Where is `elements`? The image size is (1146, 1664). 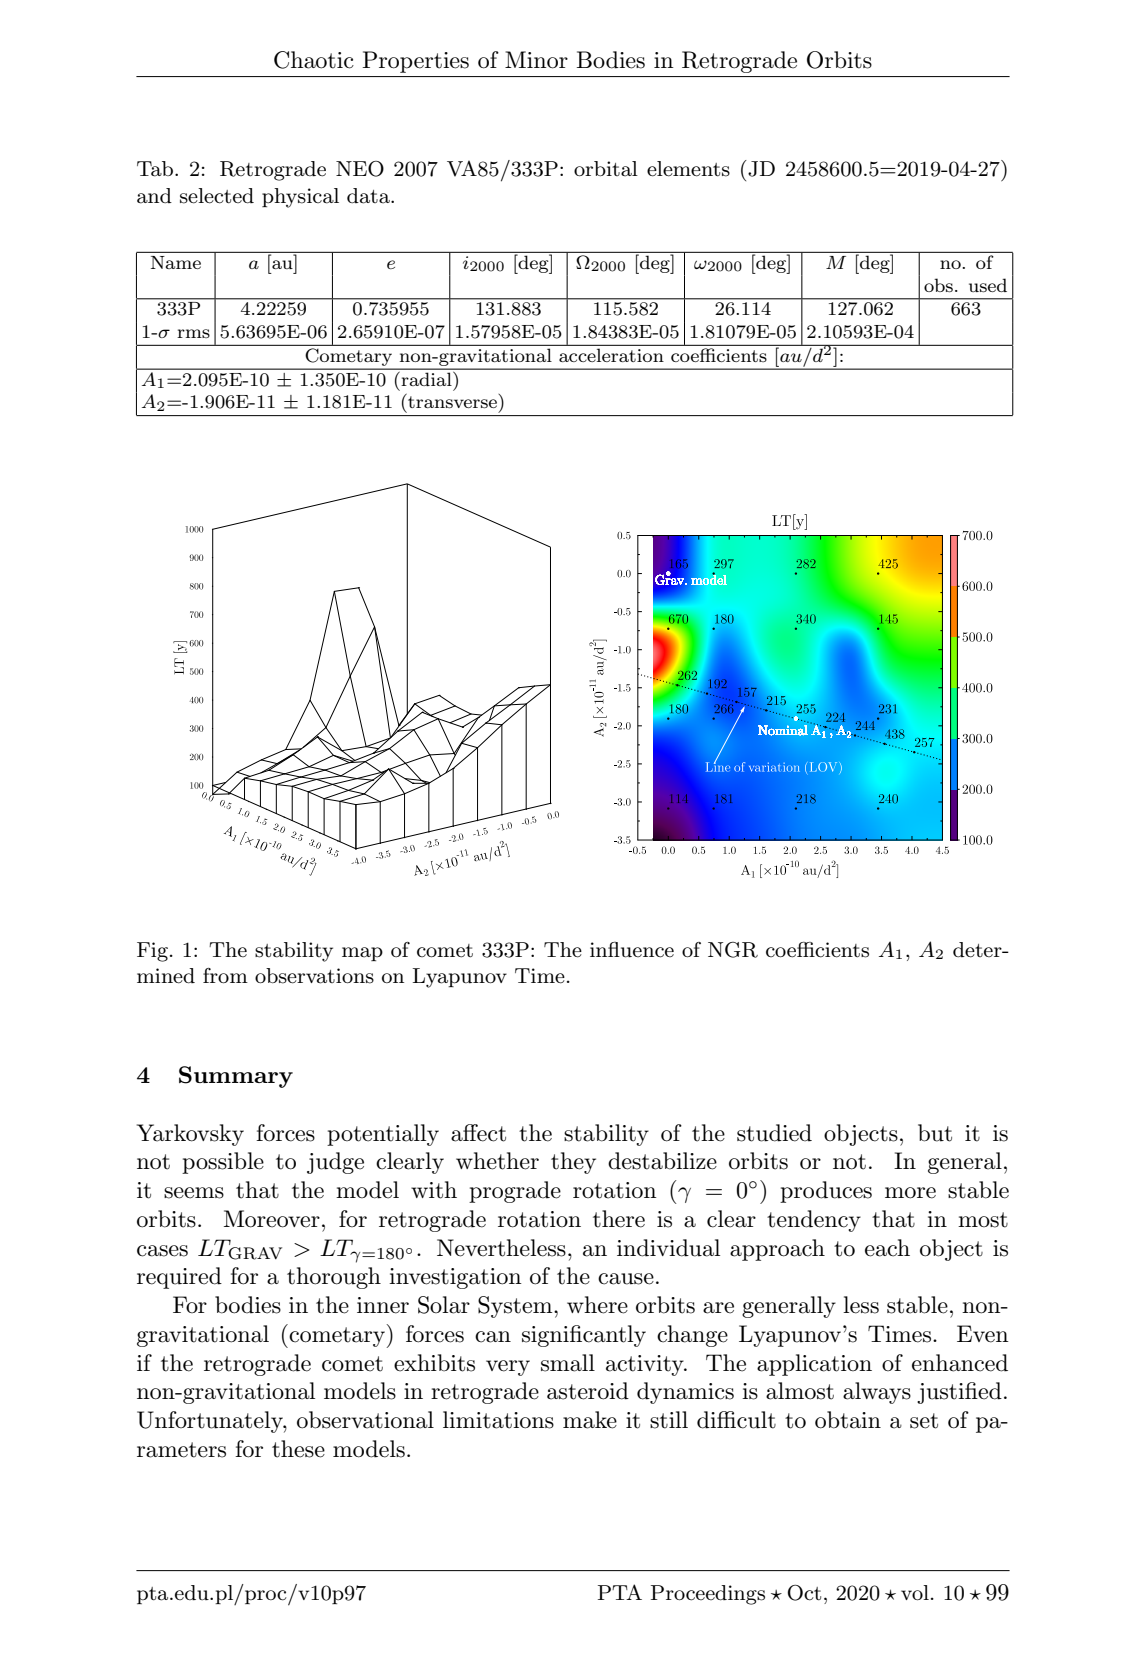
elements is located at coordinates (688, 169).
